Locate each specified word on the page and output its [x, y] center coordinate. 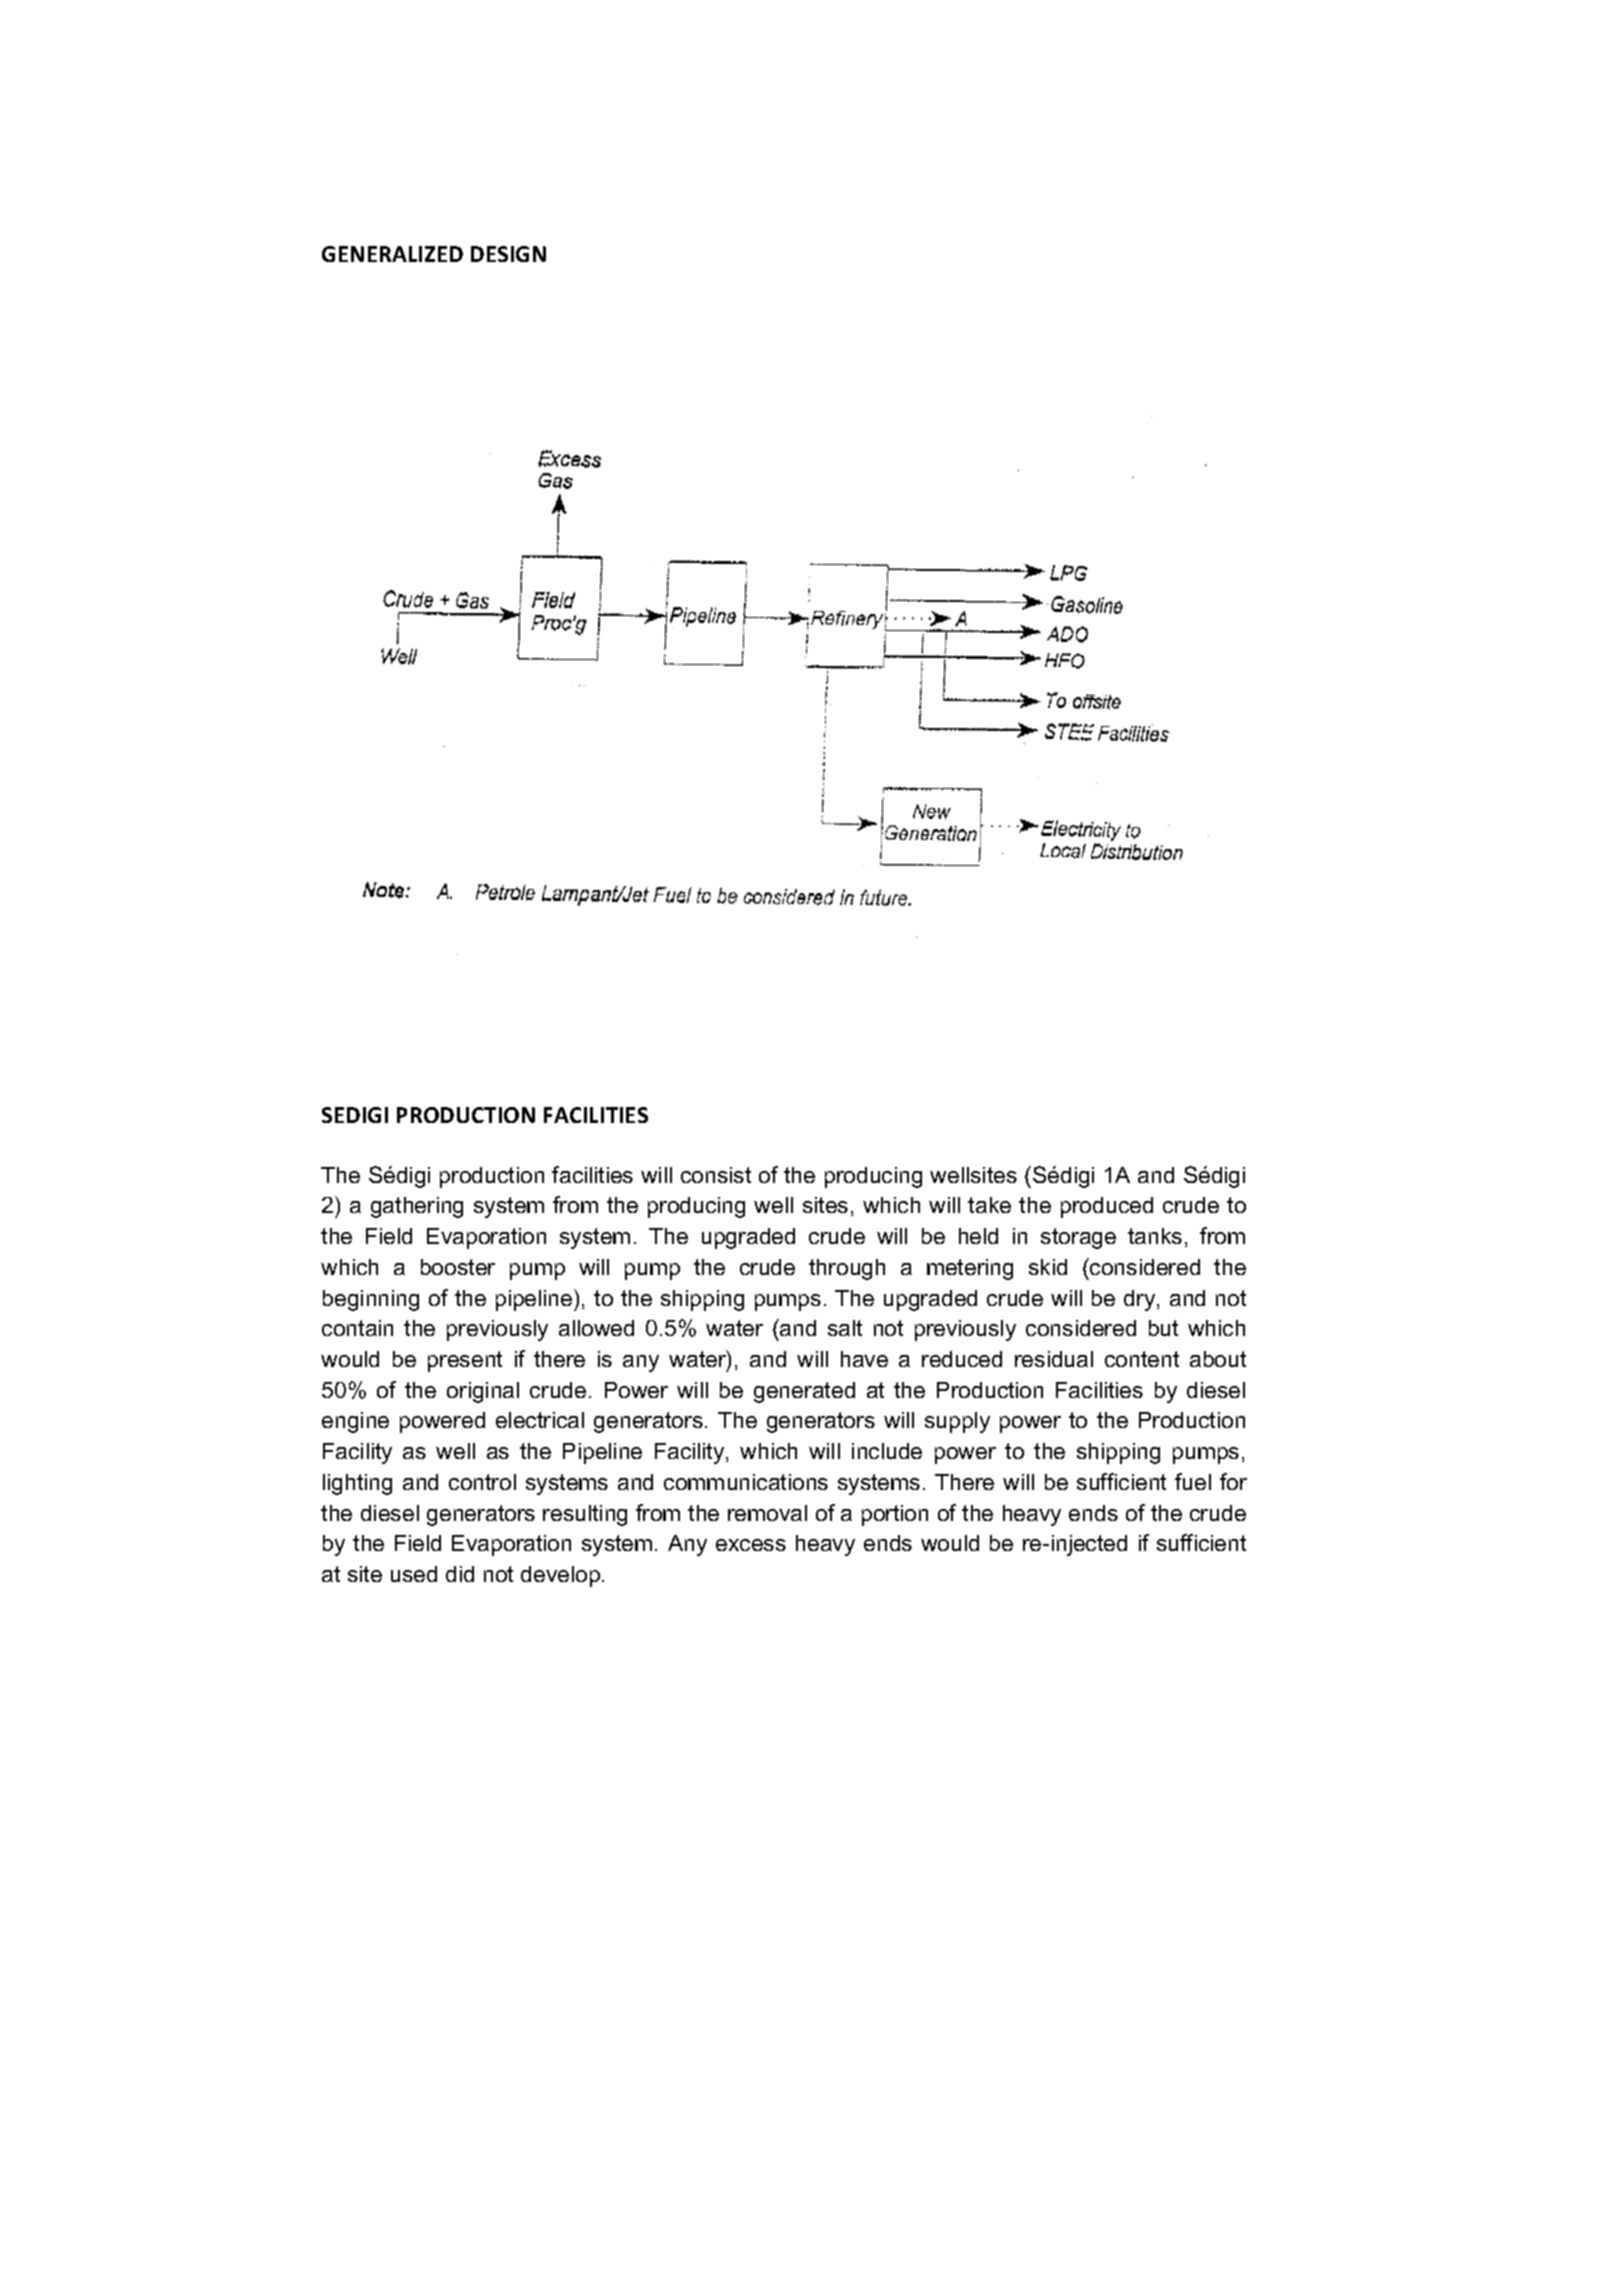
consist [716, 1175]
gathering [417, 1207]
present [465, 1361]
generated [804, 1392]
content [1142, 1359]
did [460, 1574]
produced [1107, 1207]
